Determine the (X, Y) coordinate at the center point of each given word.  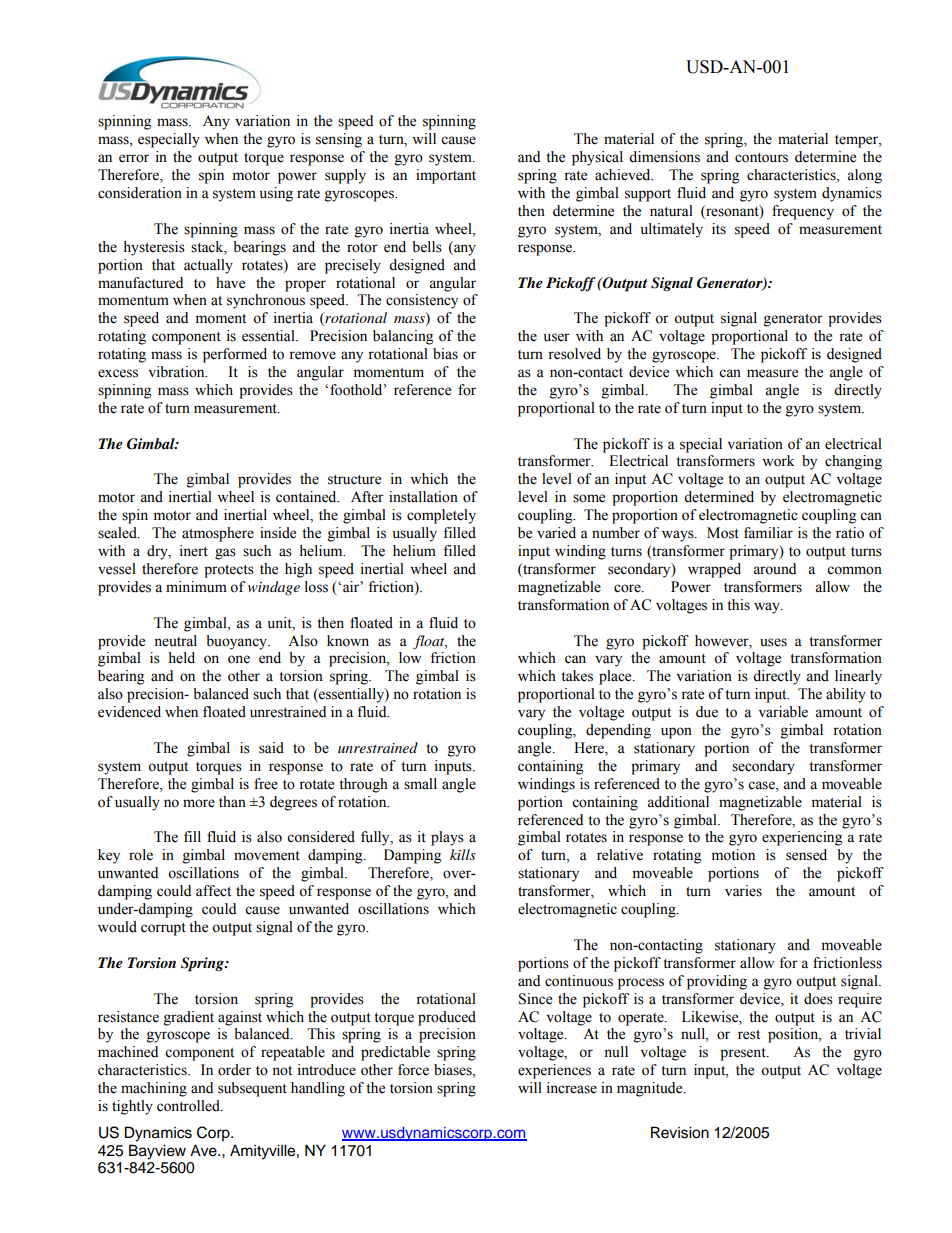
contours (761, 158)
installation (423, 497)
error (134, 158)
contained (307, 497)
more (199, 803)
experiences (554, 1071)
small (420, 784)
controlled (189, 1106)
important (446, 176)
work (778, 461)
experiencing (802, 838)
